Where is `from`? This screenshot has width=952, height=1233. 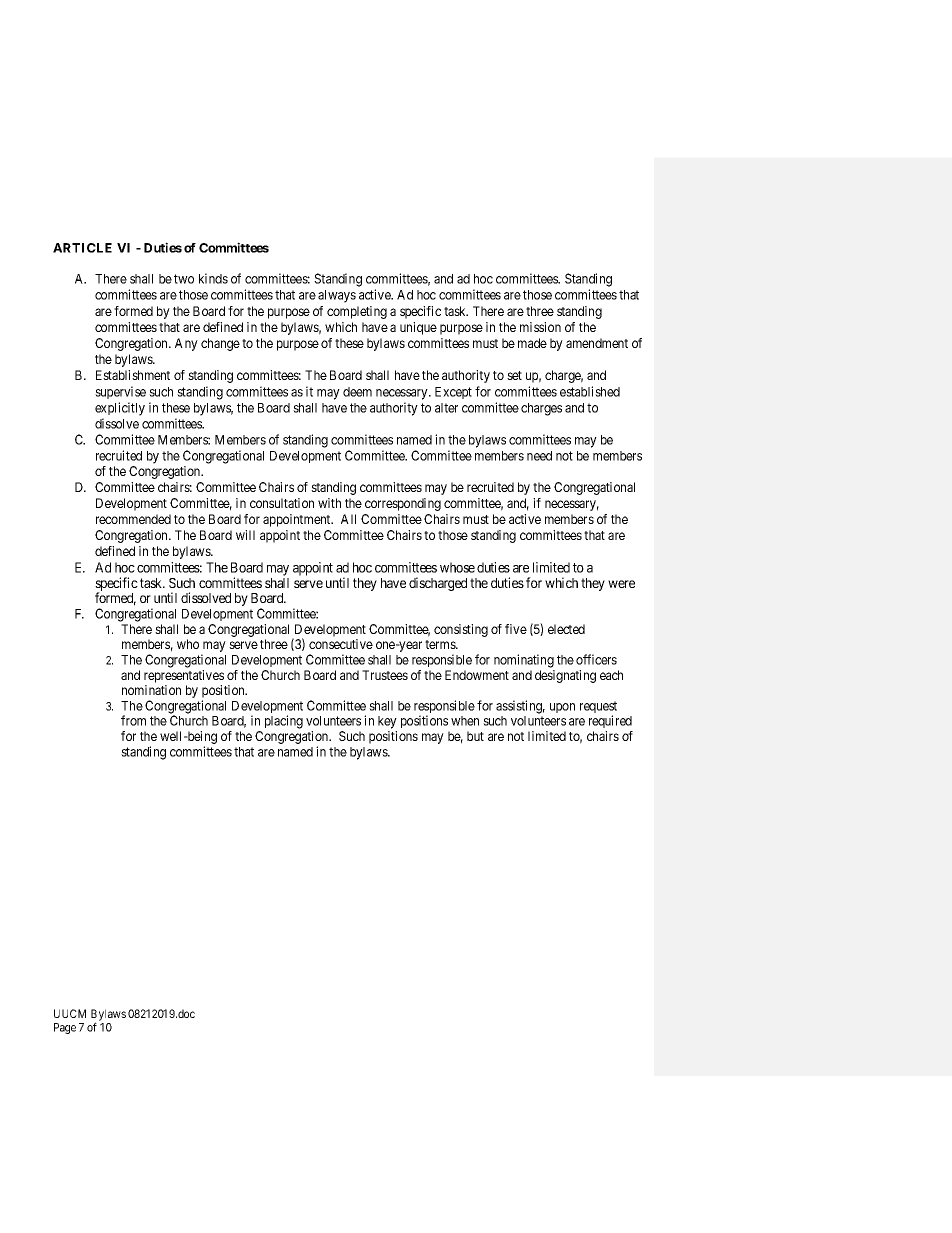
from is located at coordinates (133, 720).
